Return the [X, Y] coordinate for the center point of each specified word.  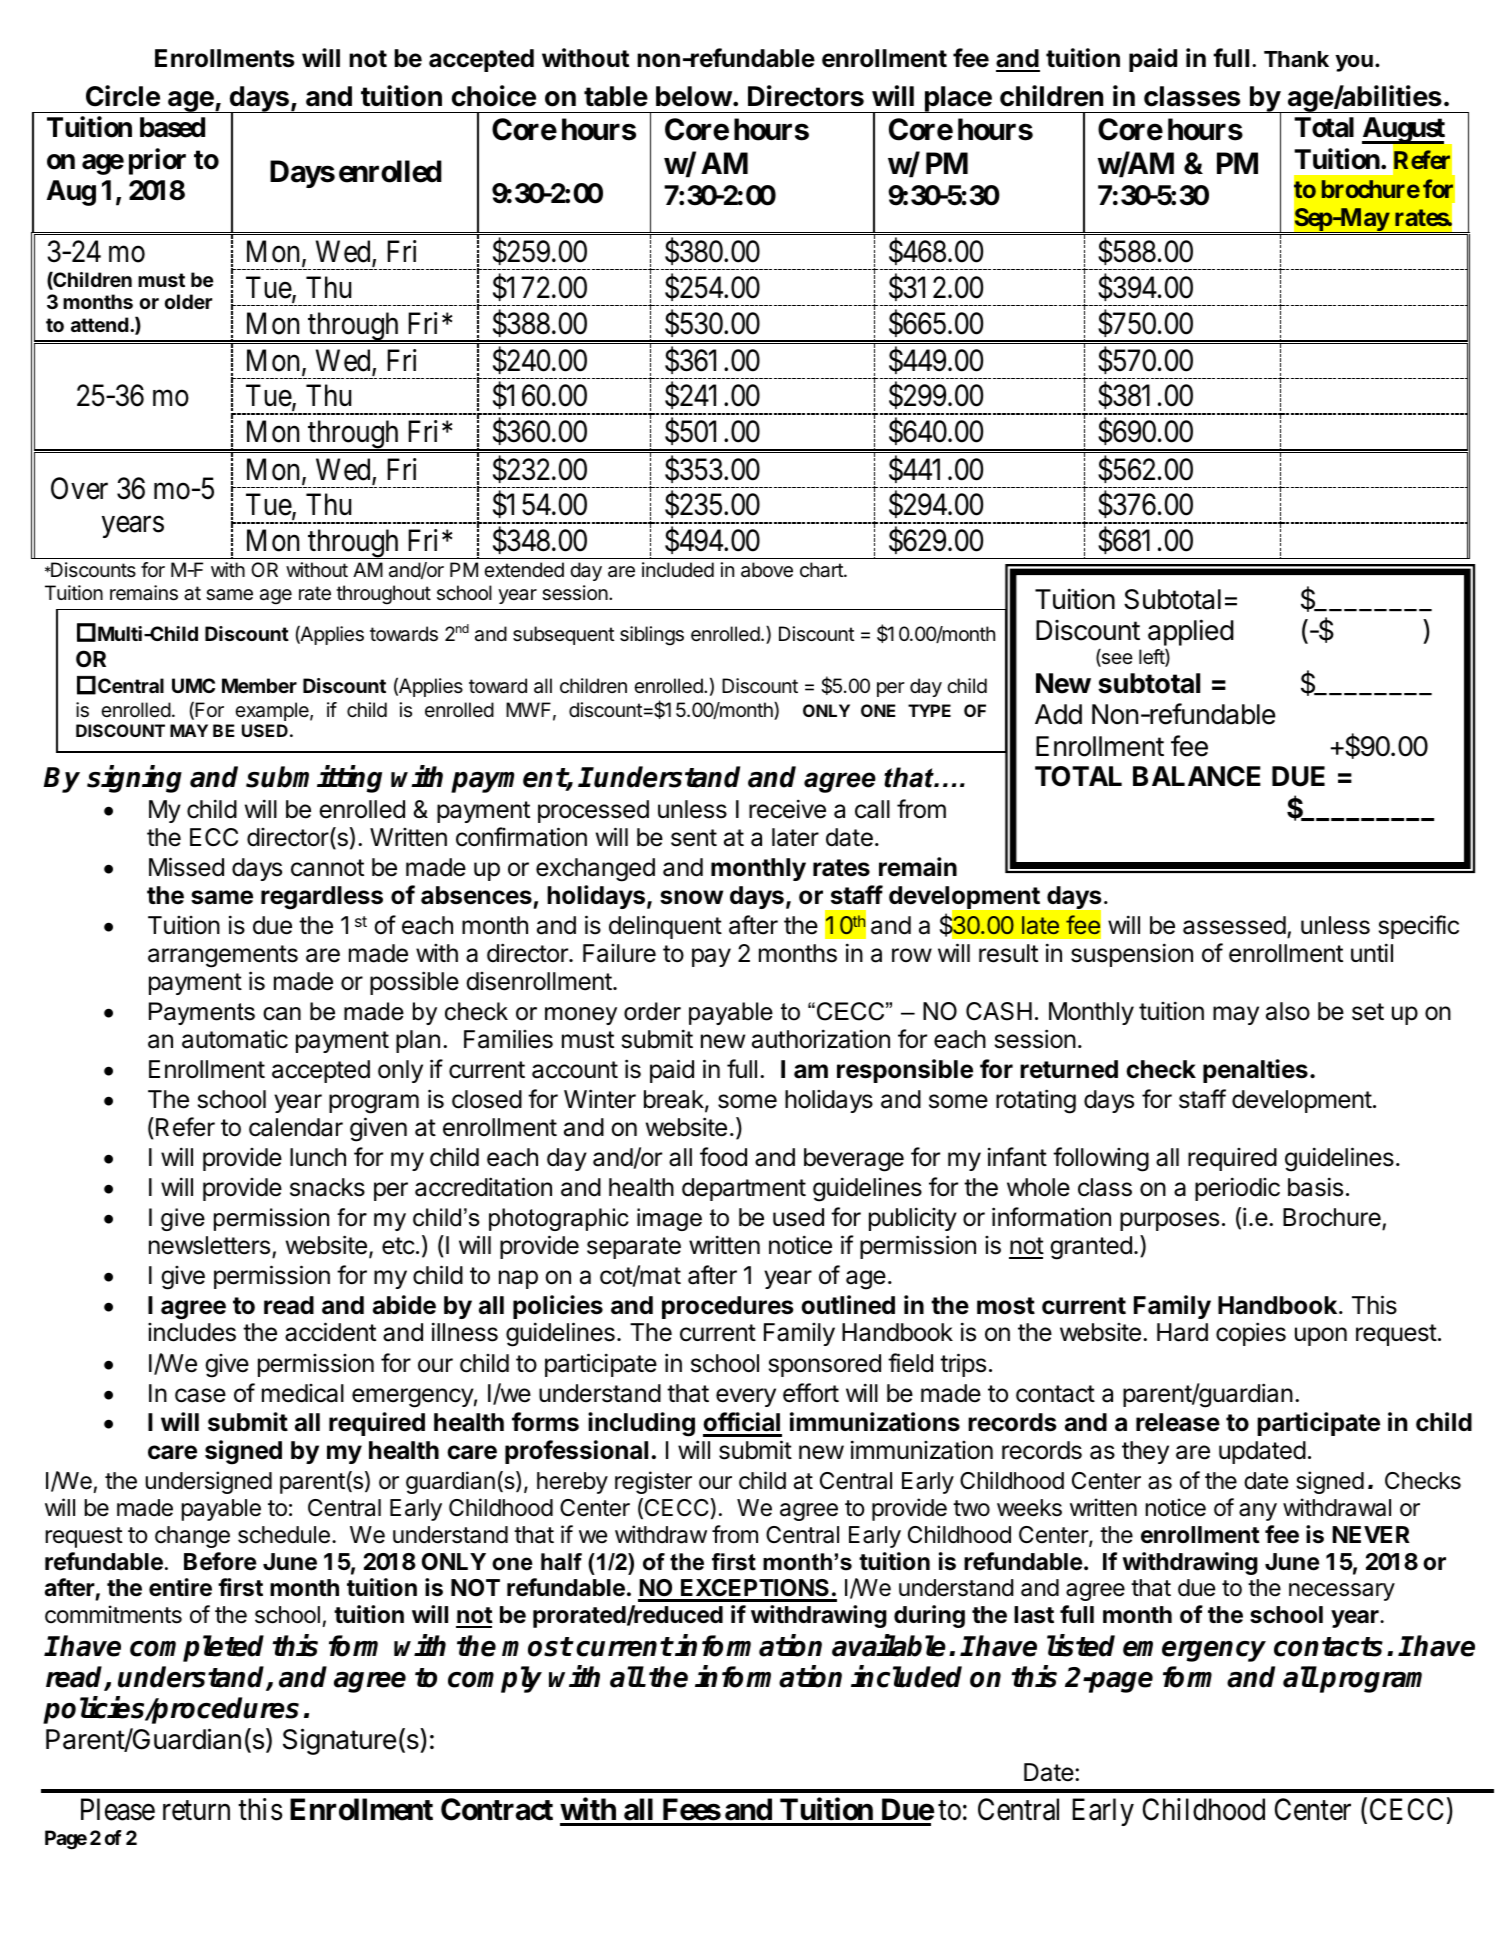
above [767, 570]
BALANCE [1197, 776]
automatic [235, 1039]
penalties [1255, 1071]
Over [79, 488]
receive [787, 809]
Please [118, 1809]
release [1178, 1422]
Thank [1296, 59]
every [746, 1397]
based [172, 127]
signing [134, 779]
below [694, 96]
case [200, 1395]
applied [1191, 632]
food [723, 1157]
